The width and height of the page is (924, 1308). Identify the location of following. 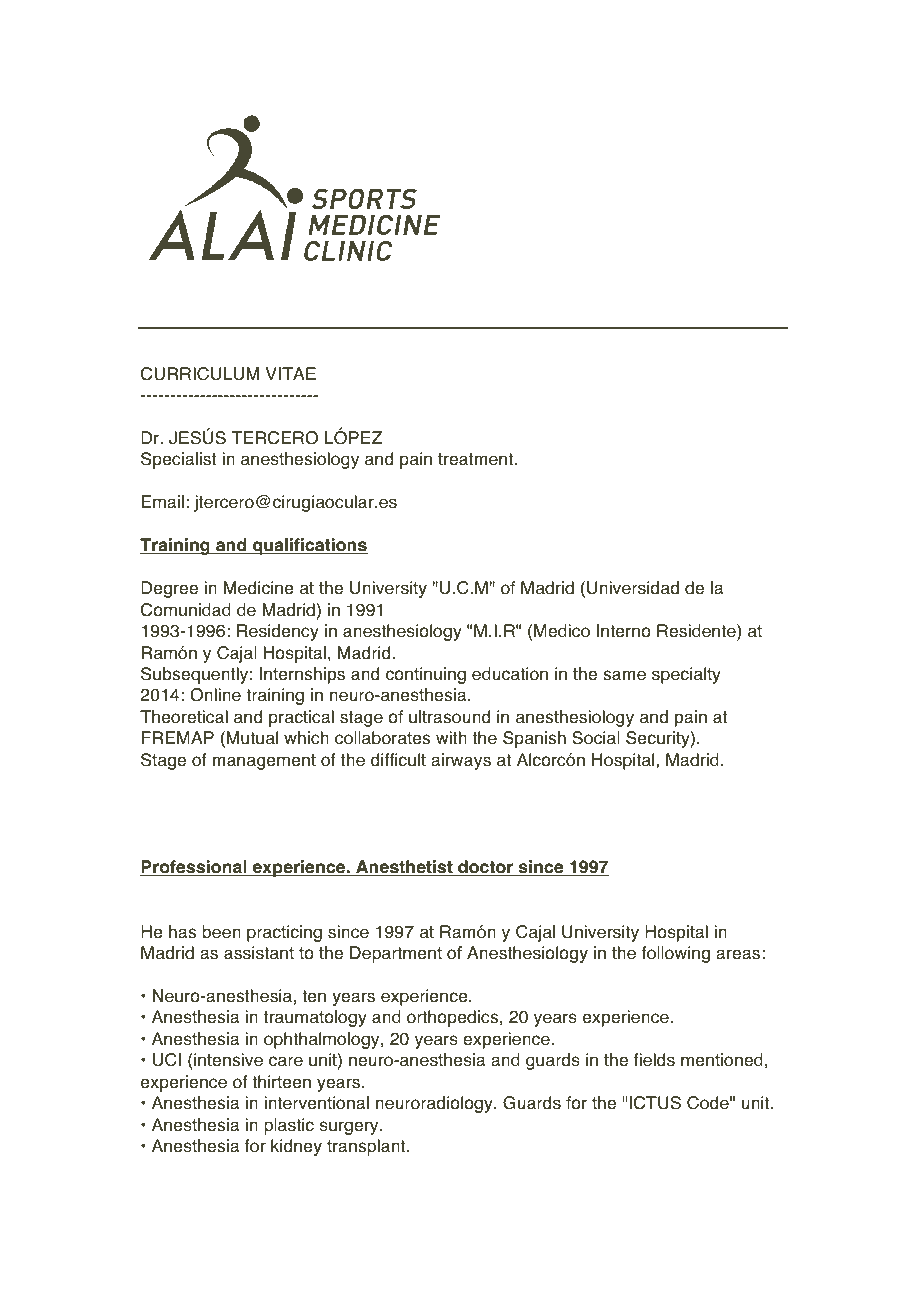
(676, 954).
